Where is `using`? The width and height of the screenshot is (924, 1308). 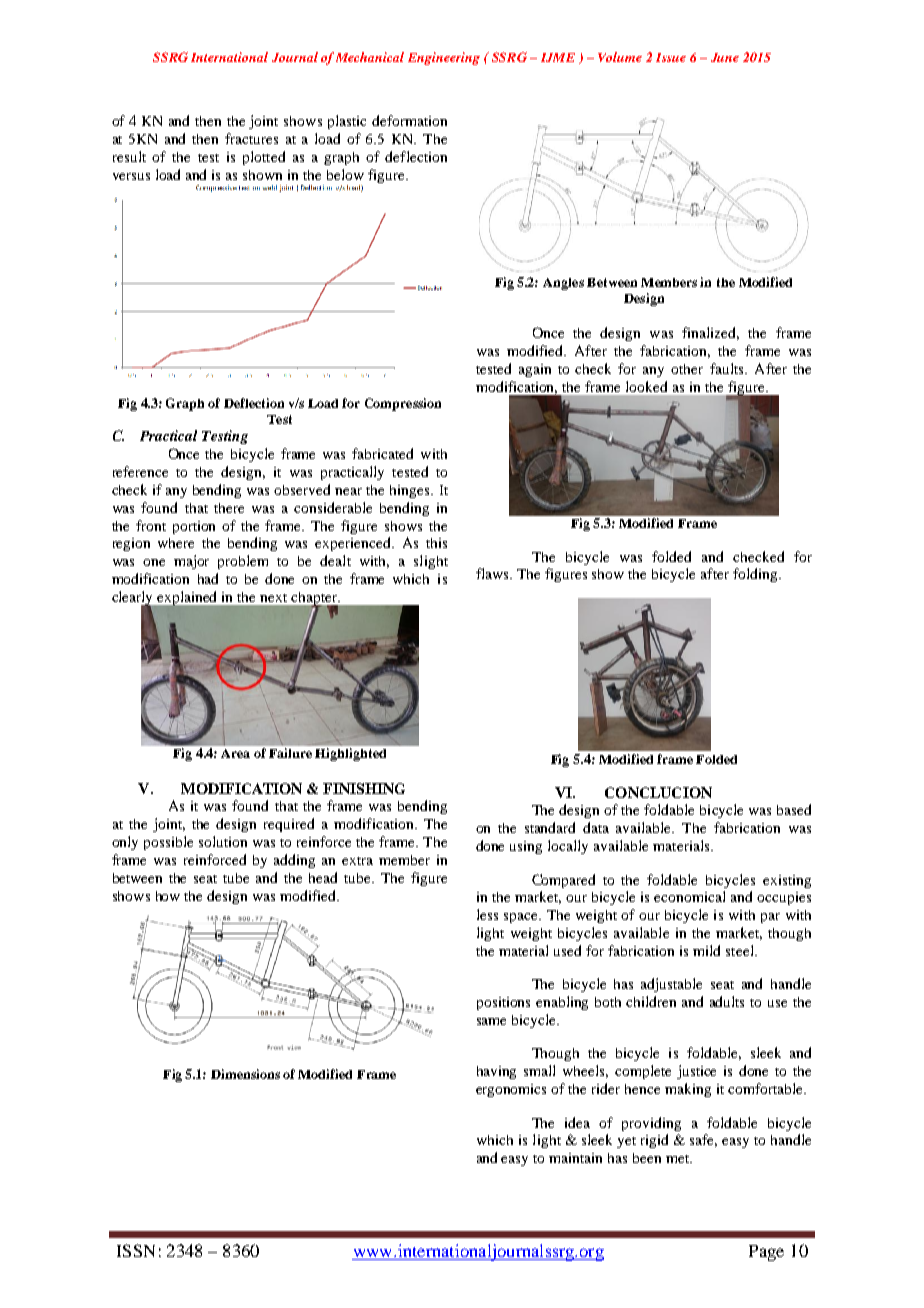 using is located at coordinates (526, 847).
